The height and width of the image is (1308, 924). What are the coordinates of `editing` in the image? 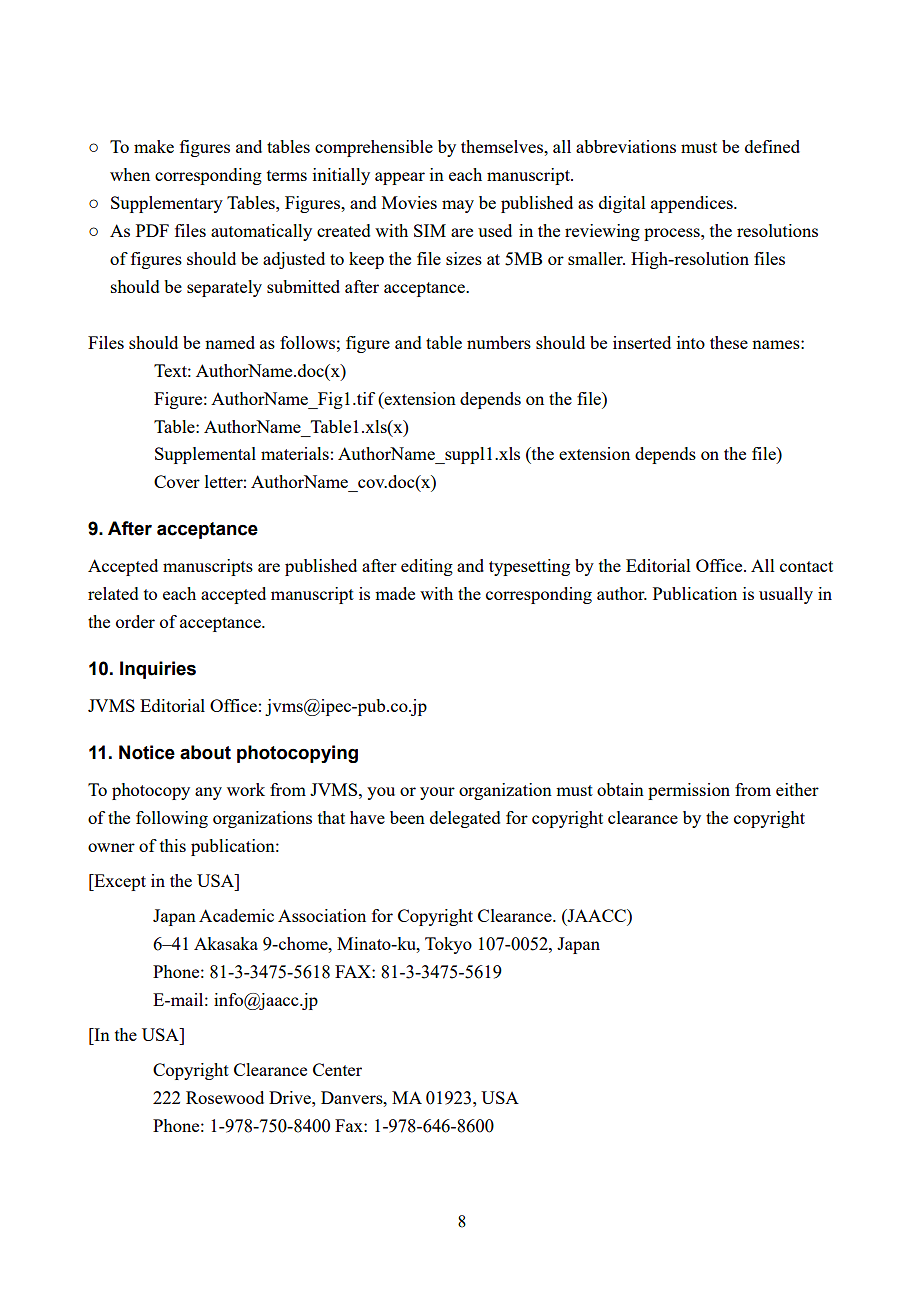 It's located at (427, 567).
